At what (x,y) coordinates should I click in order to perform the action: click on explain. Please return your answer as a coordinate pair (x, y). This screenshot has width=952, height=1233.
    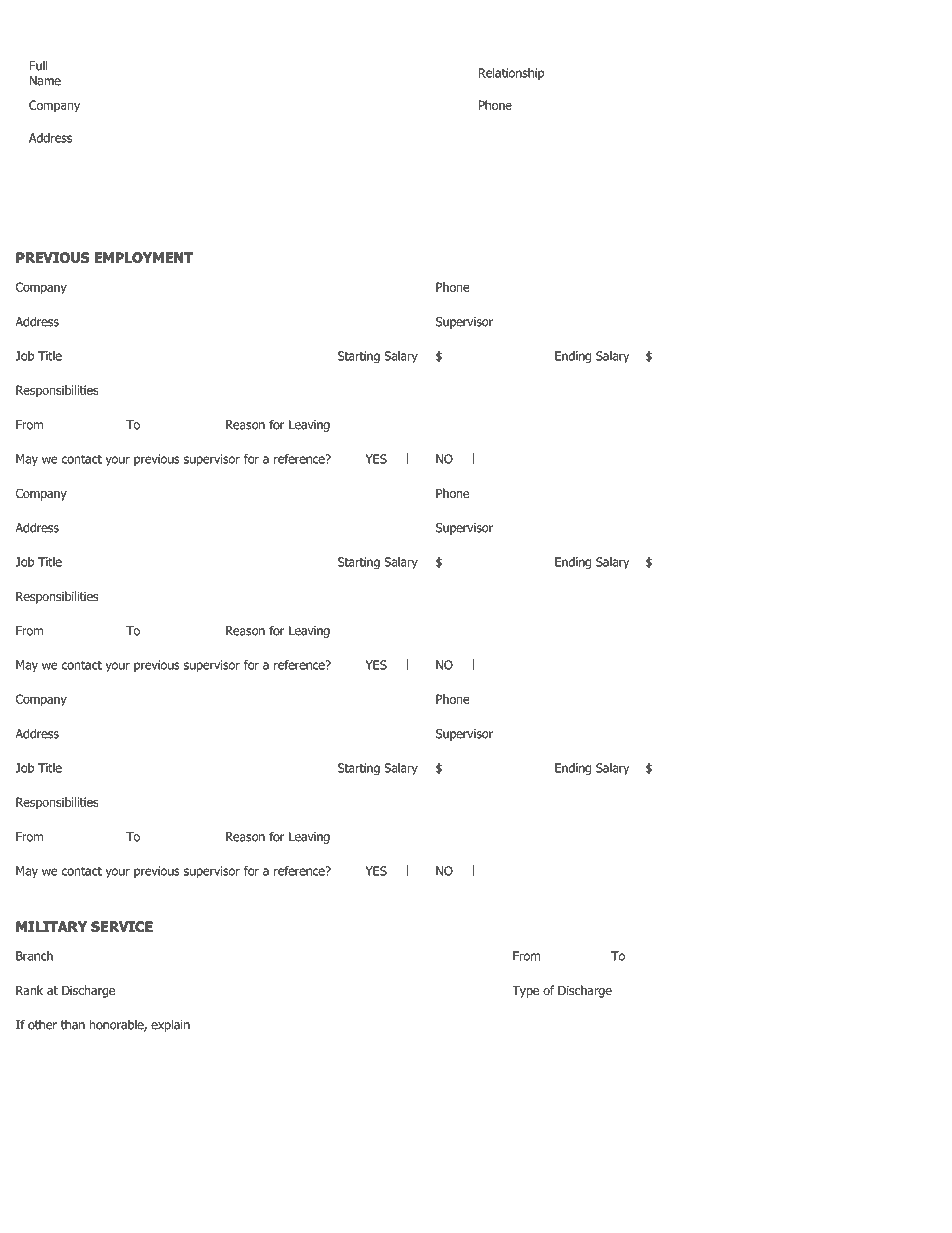
    Looking at the image, I should click on (170, 1025).
